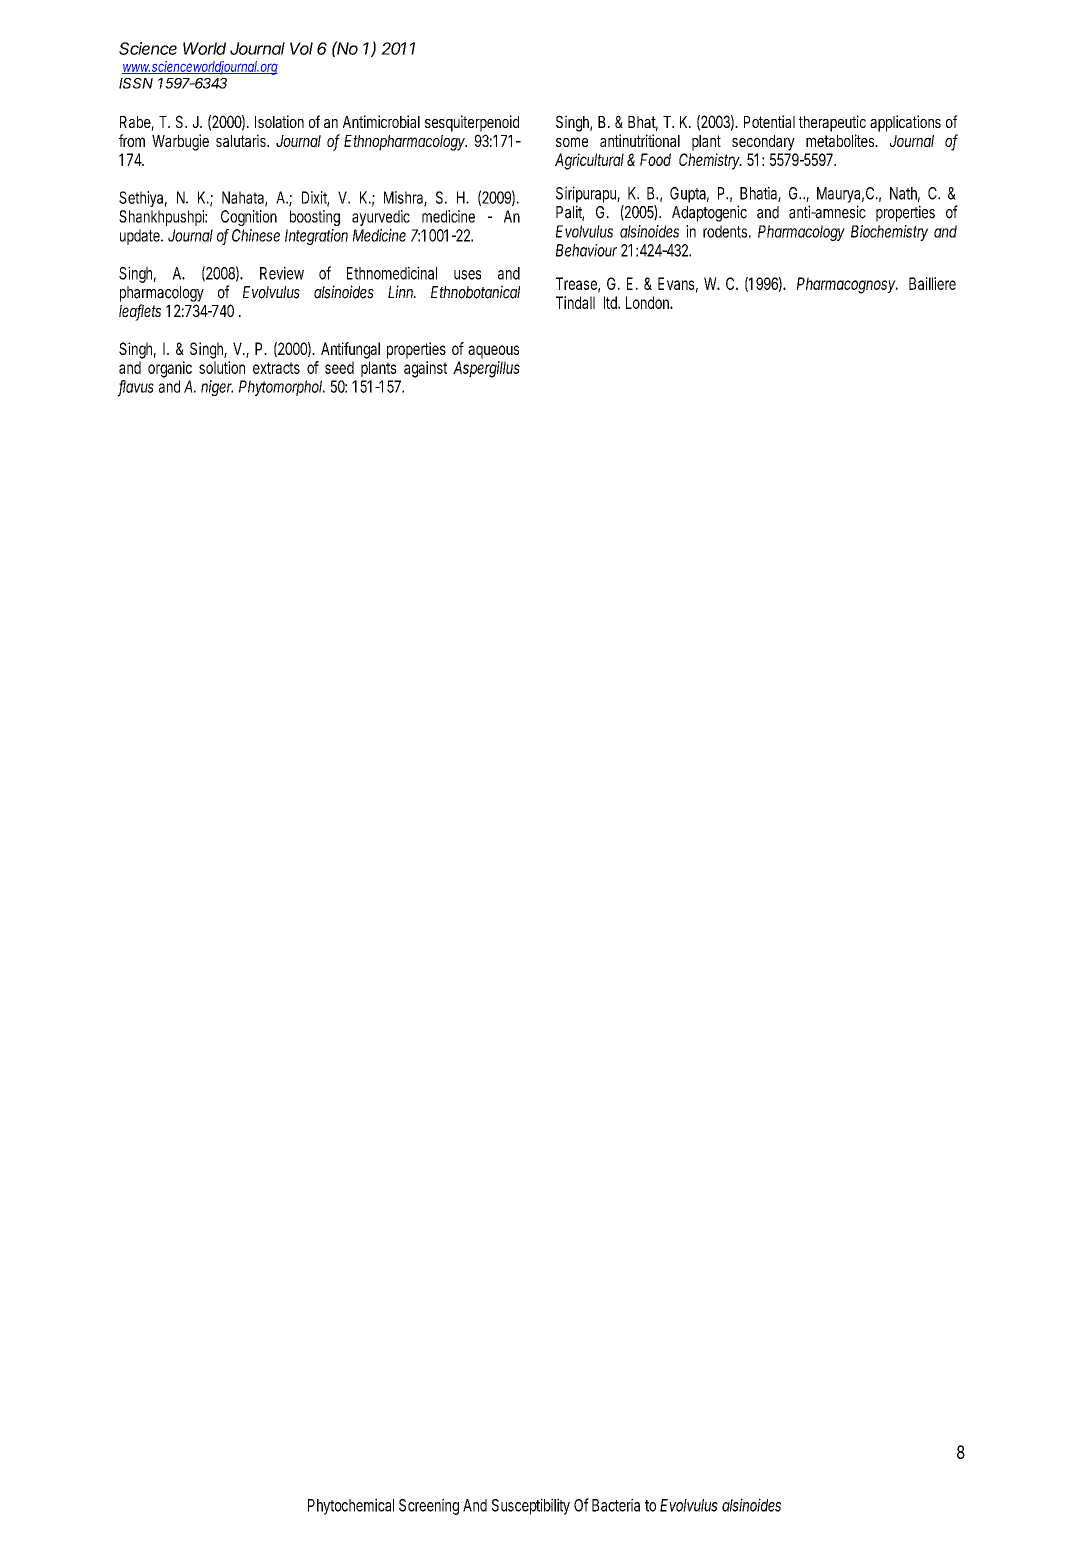  What do you see at coordinates (531, 1506) in the image?
I see `Susceptibility` at bounding box center [531, 1506].
